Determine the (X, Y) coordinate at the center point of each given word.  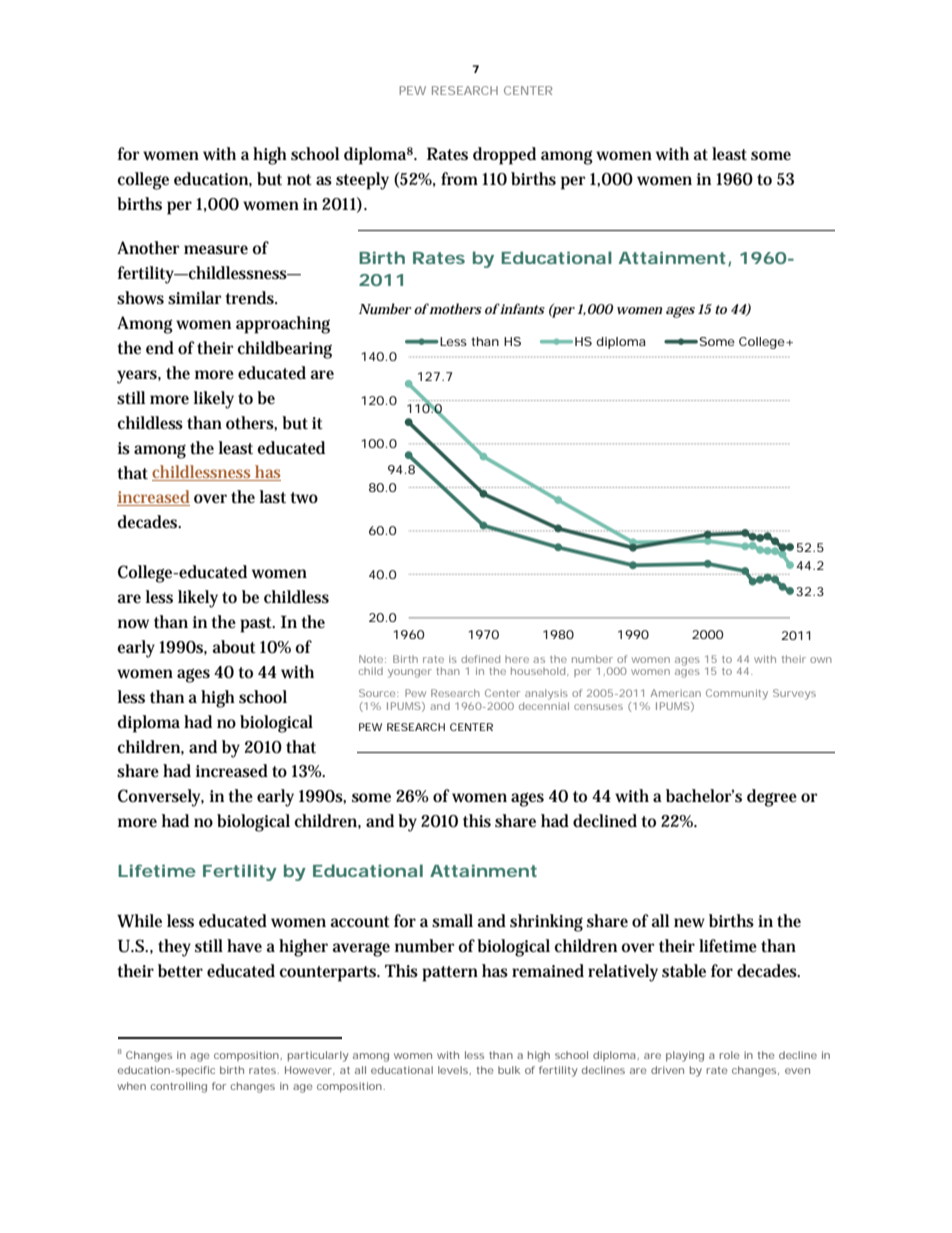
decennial (544, 704)
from (459, 178)
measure (216, 250)
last (272, 496)
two (304, 497)
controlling (178, 1087)
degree (772, 798)
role (729, 1055)
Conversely (161, 798)
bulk (509, 1070)
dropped (504, 156)
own (821, 660)
